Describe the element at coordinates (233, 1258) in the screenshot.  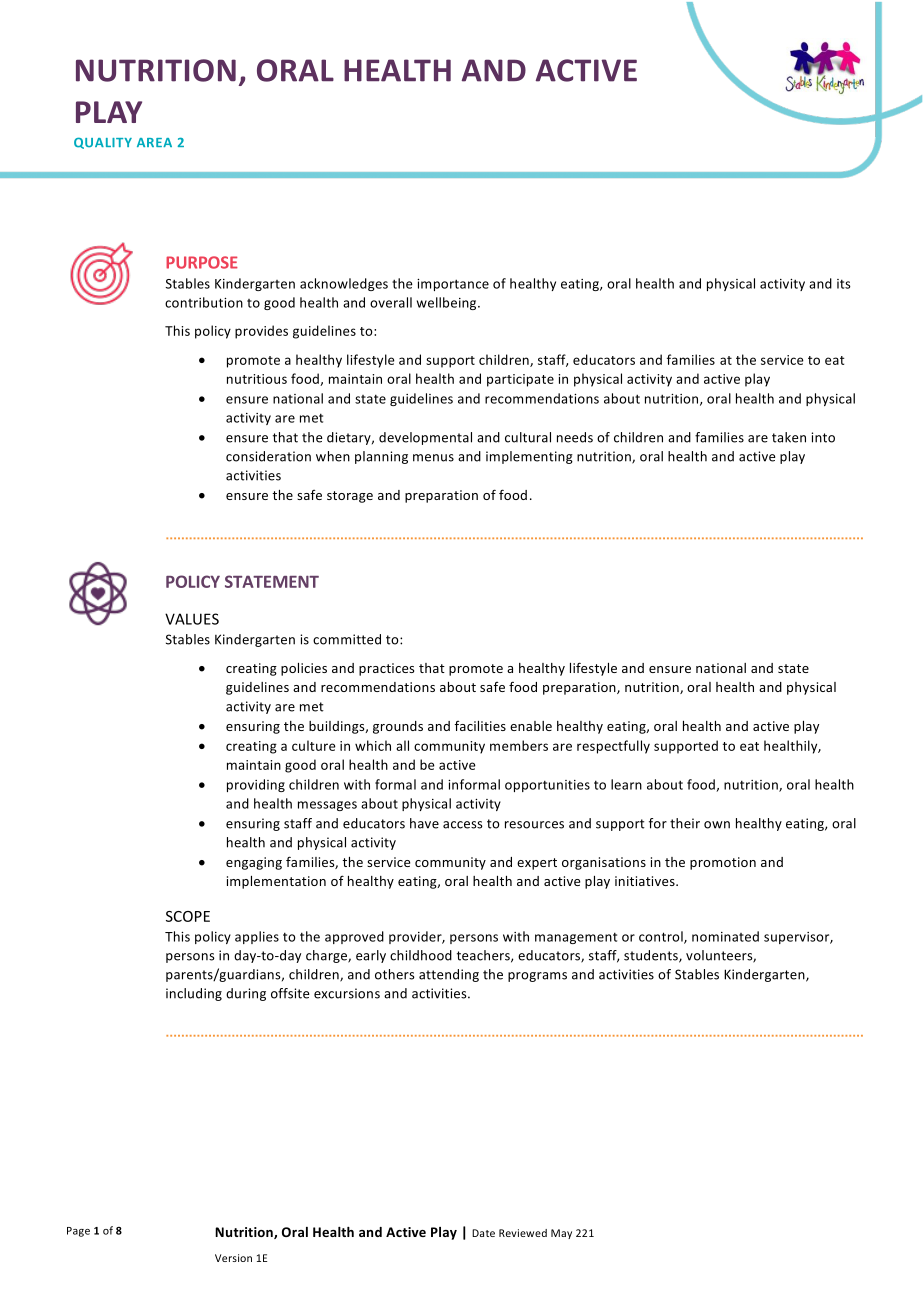
I see `Version` at that location.
